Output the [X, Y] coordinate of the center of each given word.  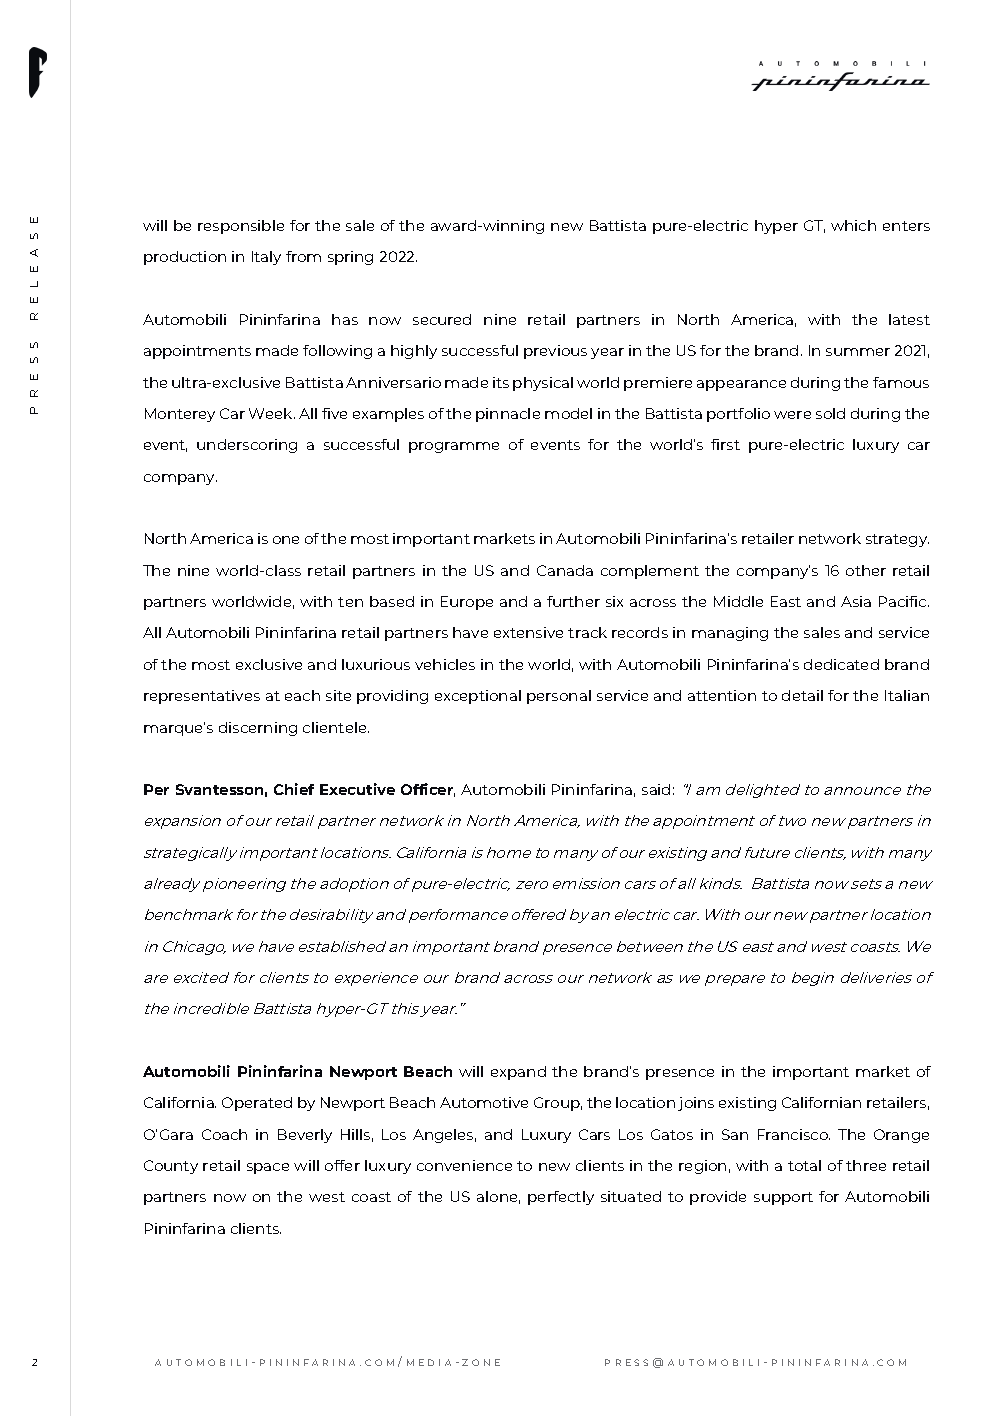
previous [555, 352]
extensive [528, 632]
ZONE [481, 1362]
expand [518, 1073]
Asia [856, 601]
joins [696, 1104]
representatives [202, 697]
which [853, 225]
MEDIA [429, 1362]
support [783, 1198]
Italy [266, 258]
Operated [257, 1104]
